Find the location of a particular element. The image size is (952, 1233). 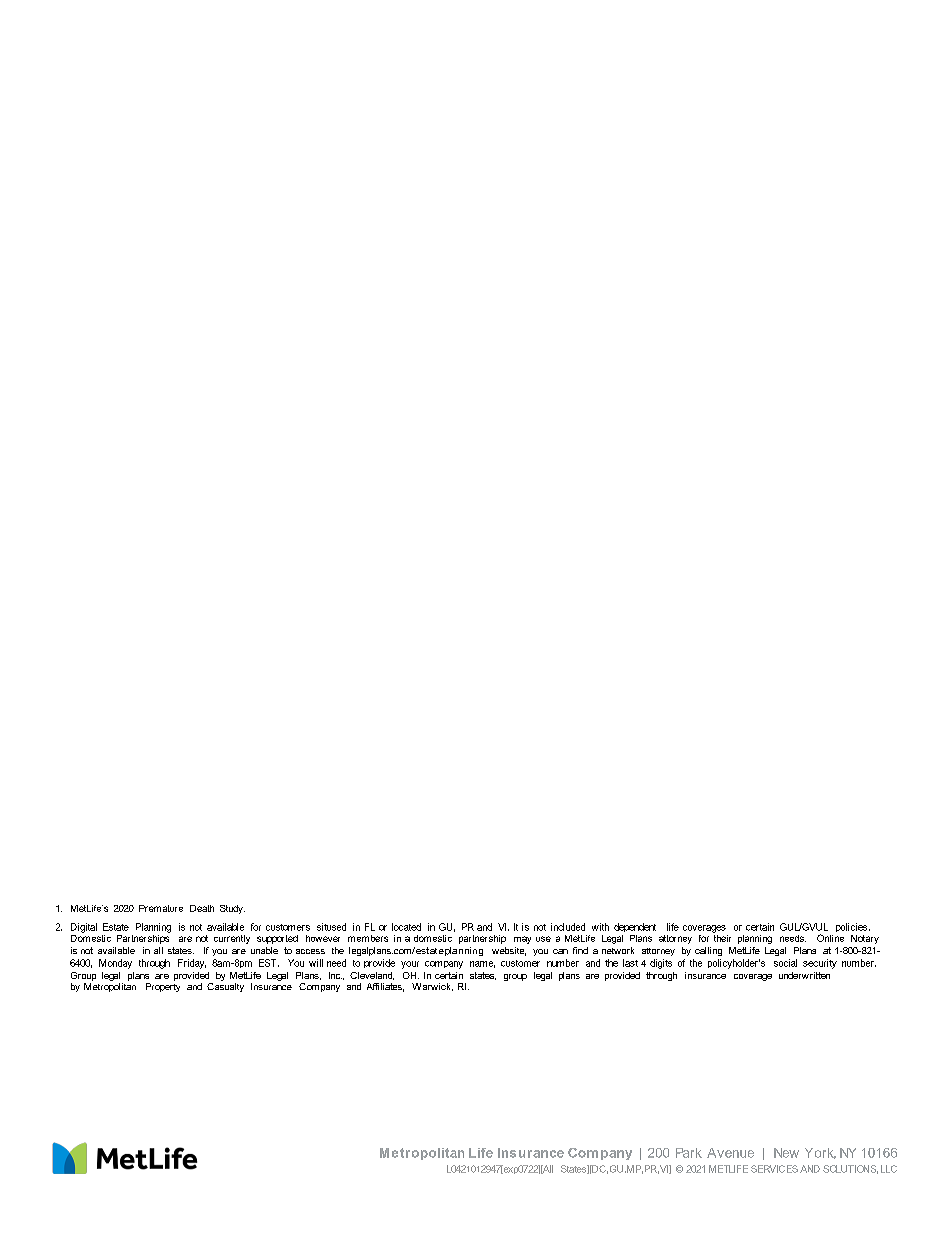

SERVICES is located at coordinates (774, 1169).
